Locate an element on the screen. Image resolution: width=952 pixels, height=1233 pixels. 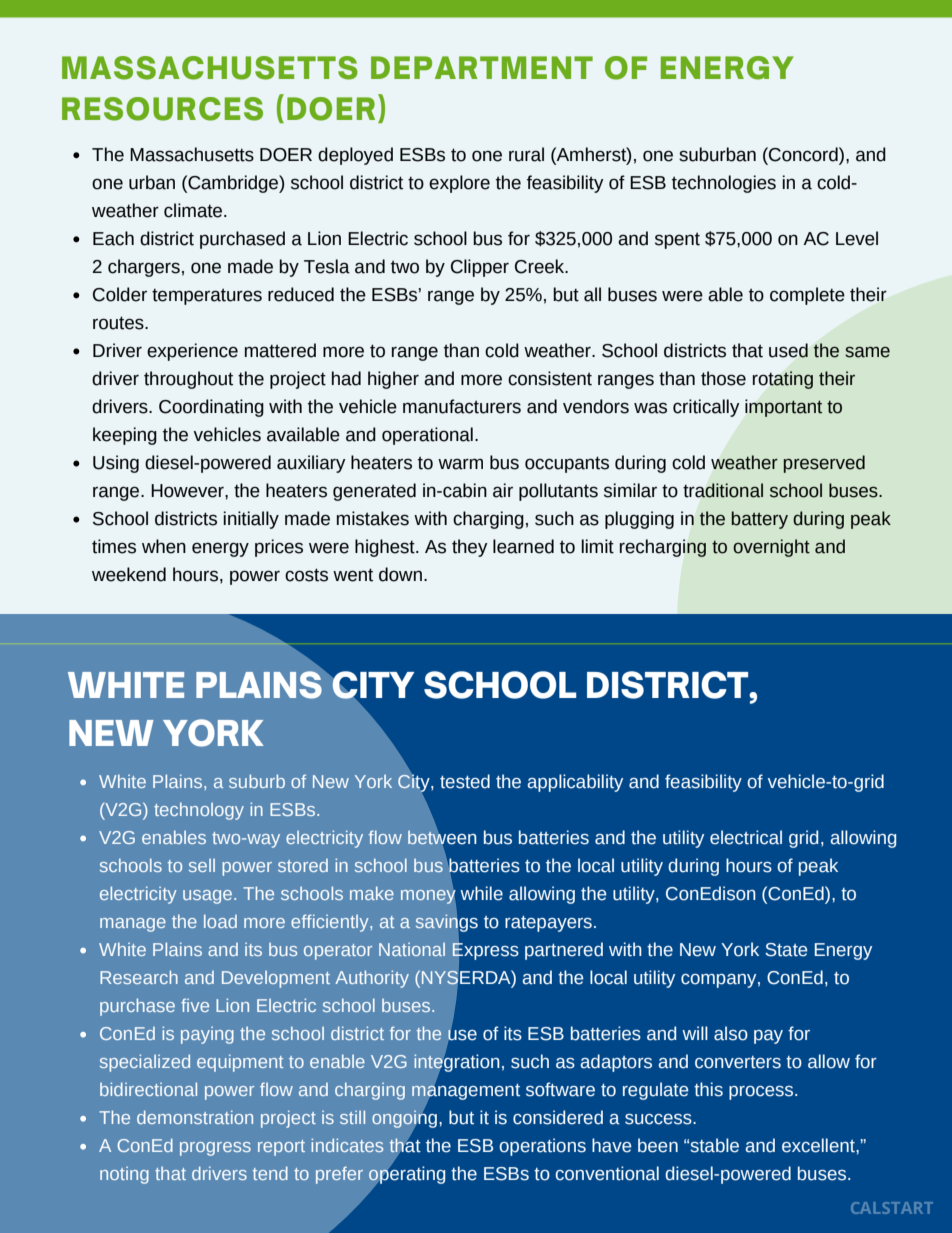
while is located at coordinates (481, 893).
